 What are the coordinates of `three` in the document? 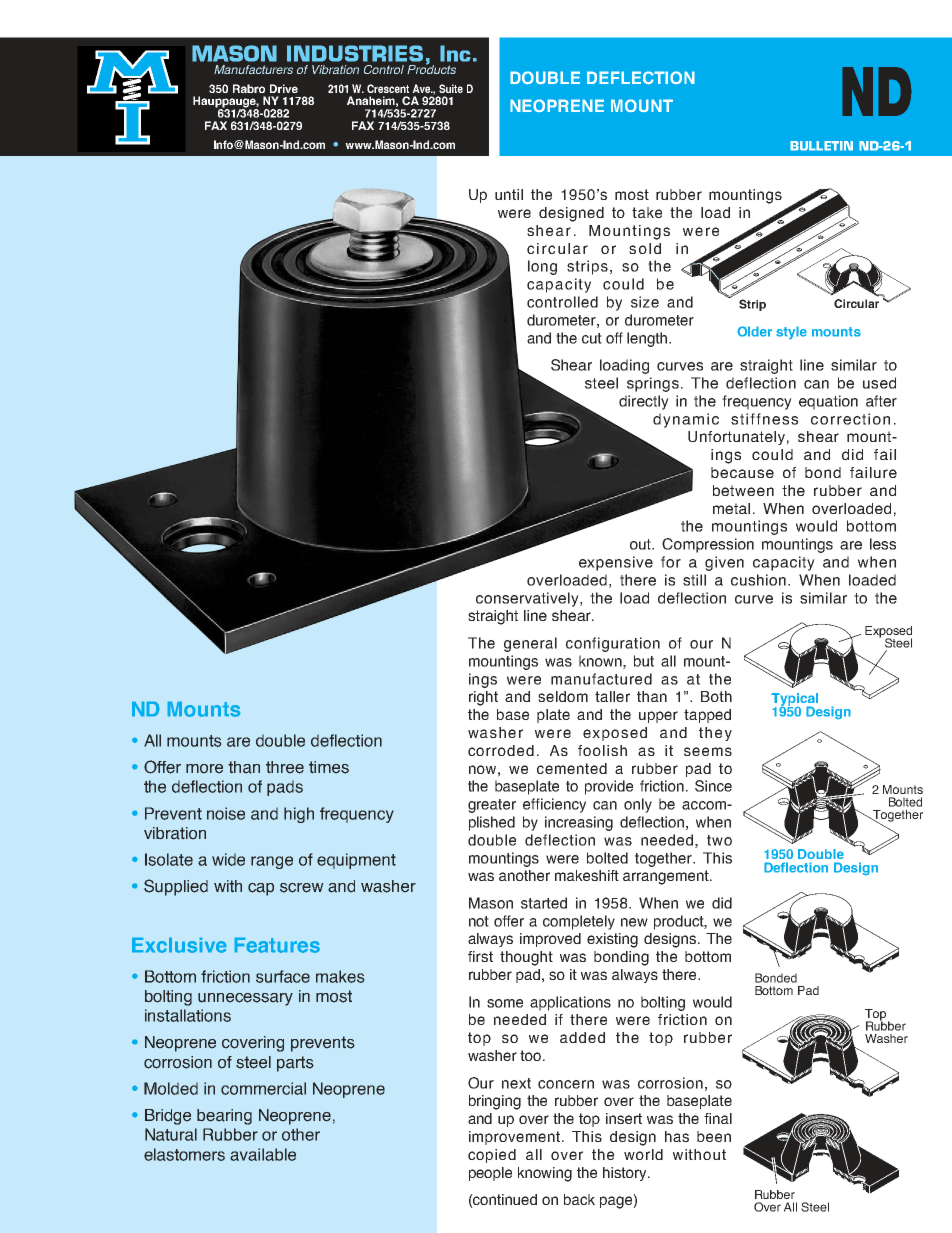 It's located at (285, 767).
